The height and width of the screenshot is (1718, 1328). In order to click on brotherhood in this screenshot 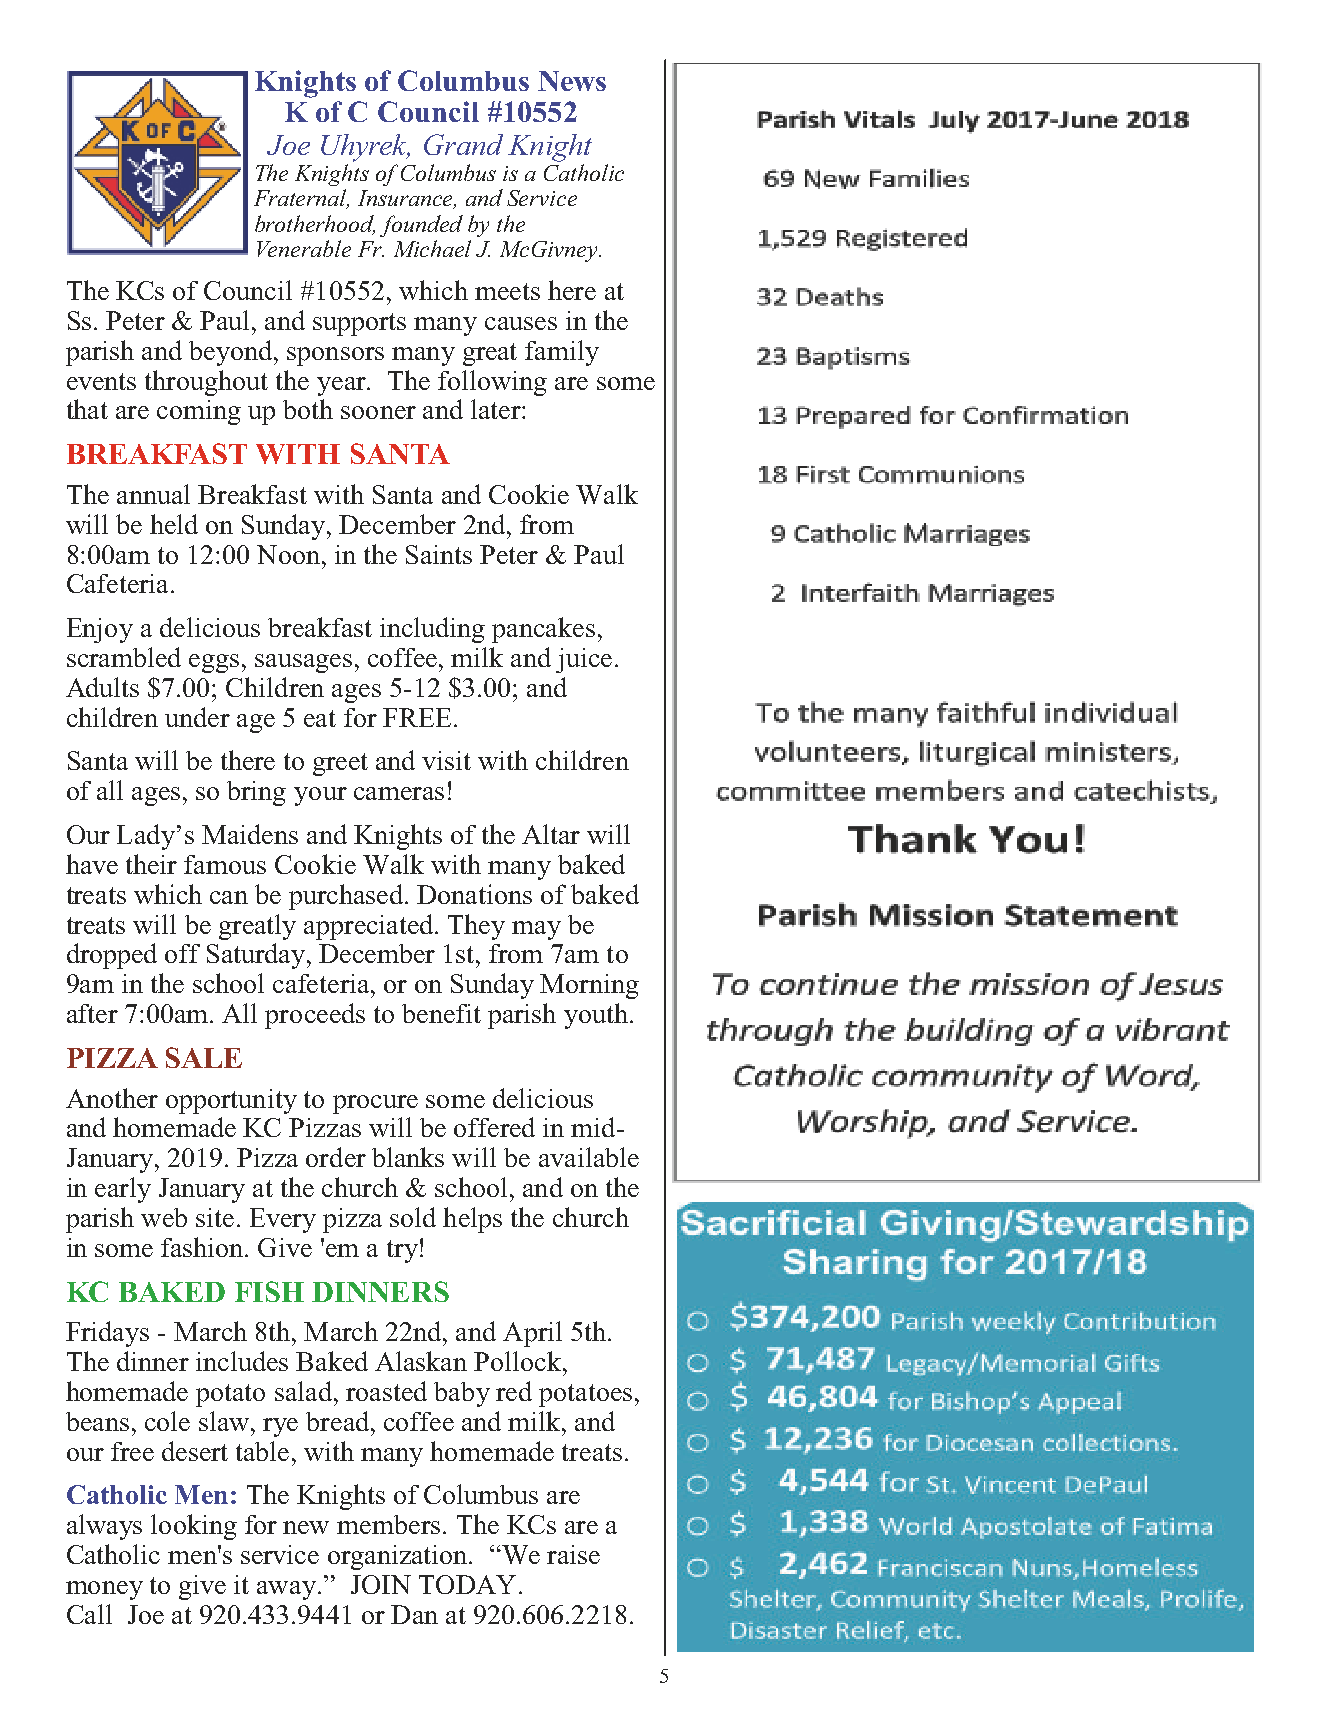, I will do `click(315, 225)`.
